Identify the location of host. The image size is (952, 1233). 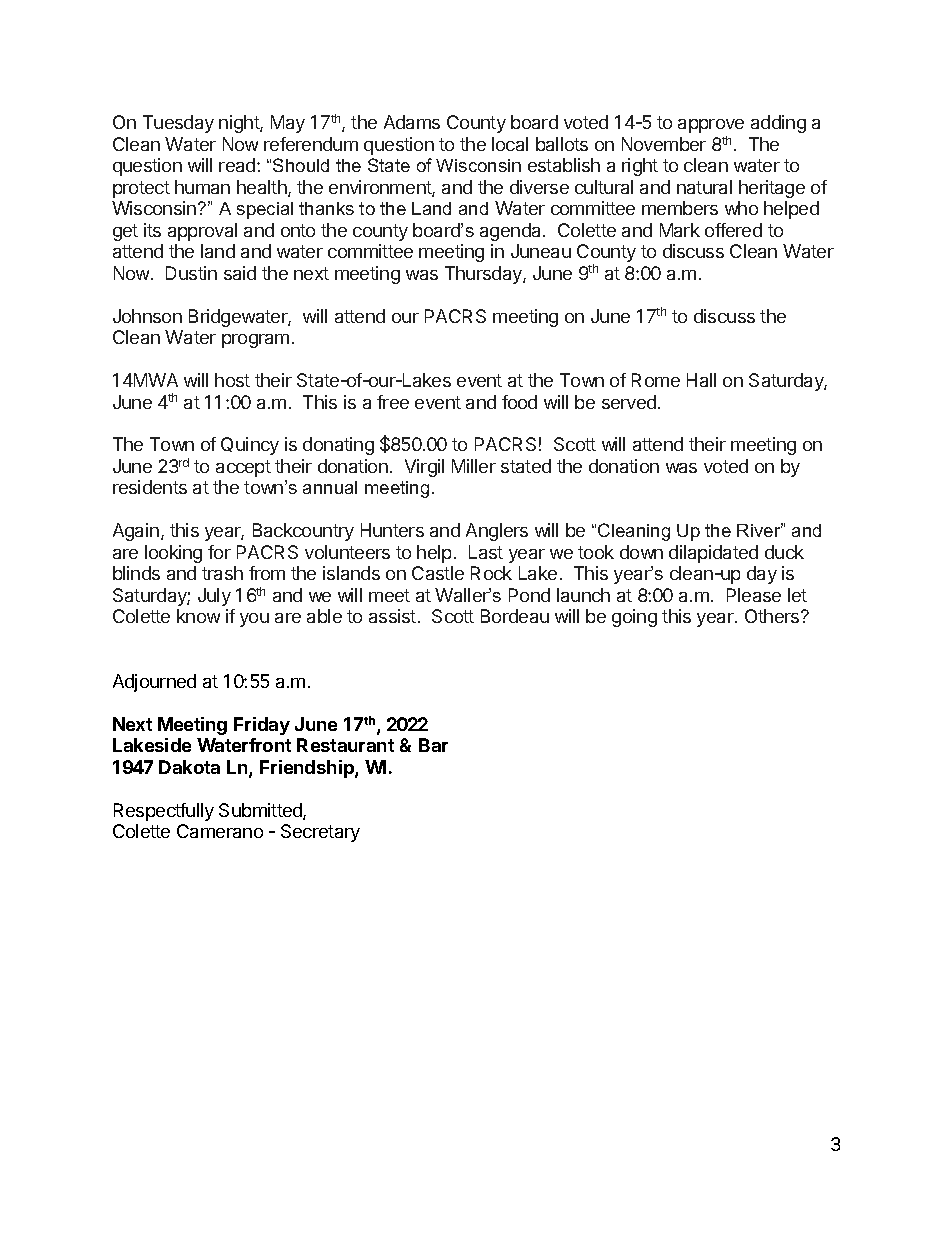
(232, 380).
